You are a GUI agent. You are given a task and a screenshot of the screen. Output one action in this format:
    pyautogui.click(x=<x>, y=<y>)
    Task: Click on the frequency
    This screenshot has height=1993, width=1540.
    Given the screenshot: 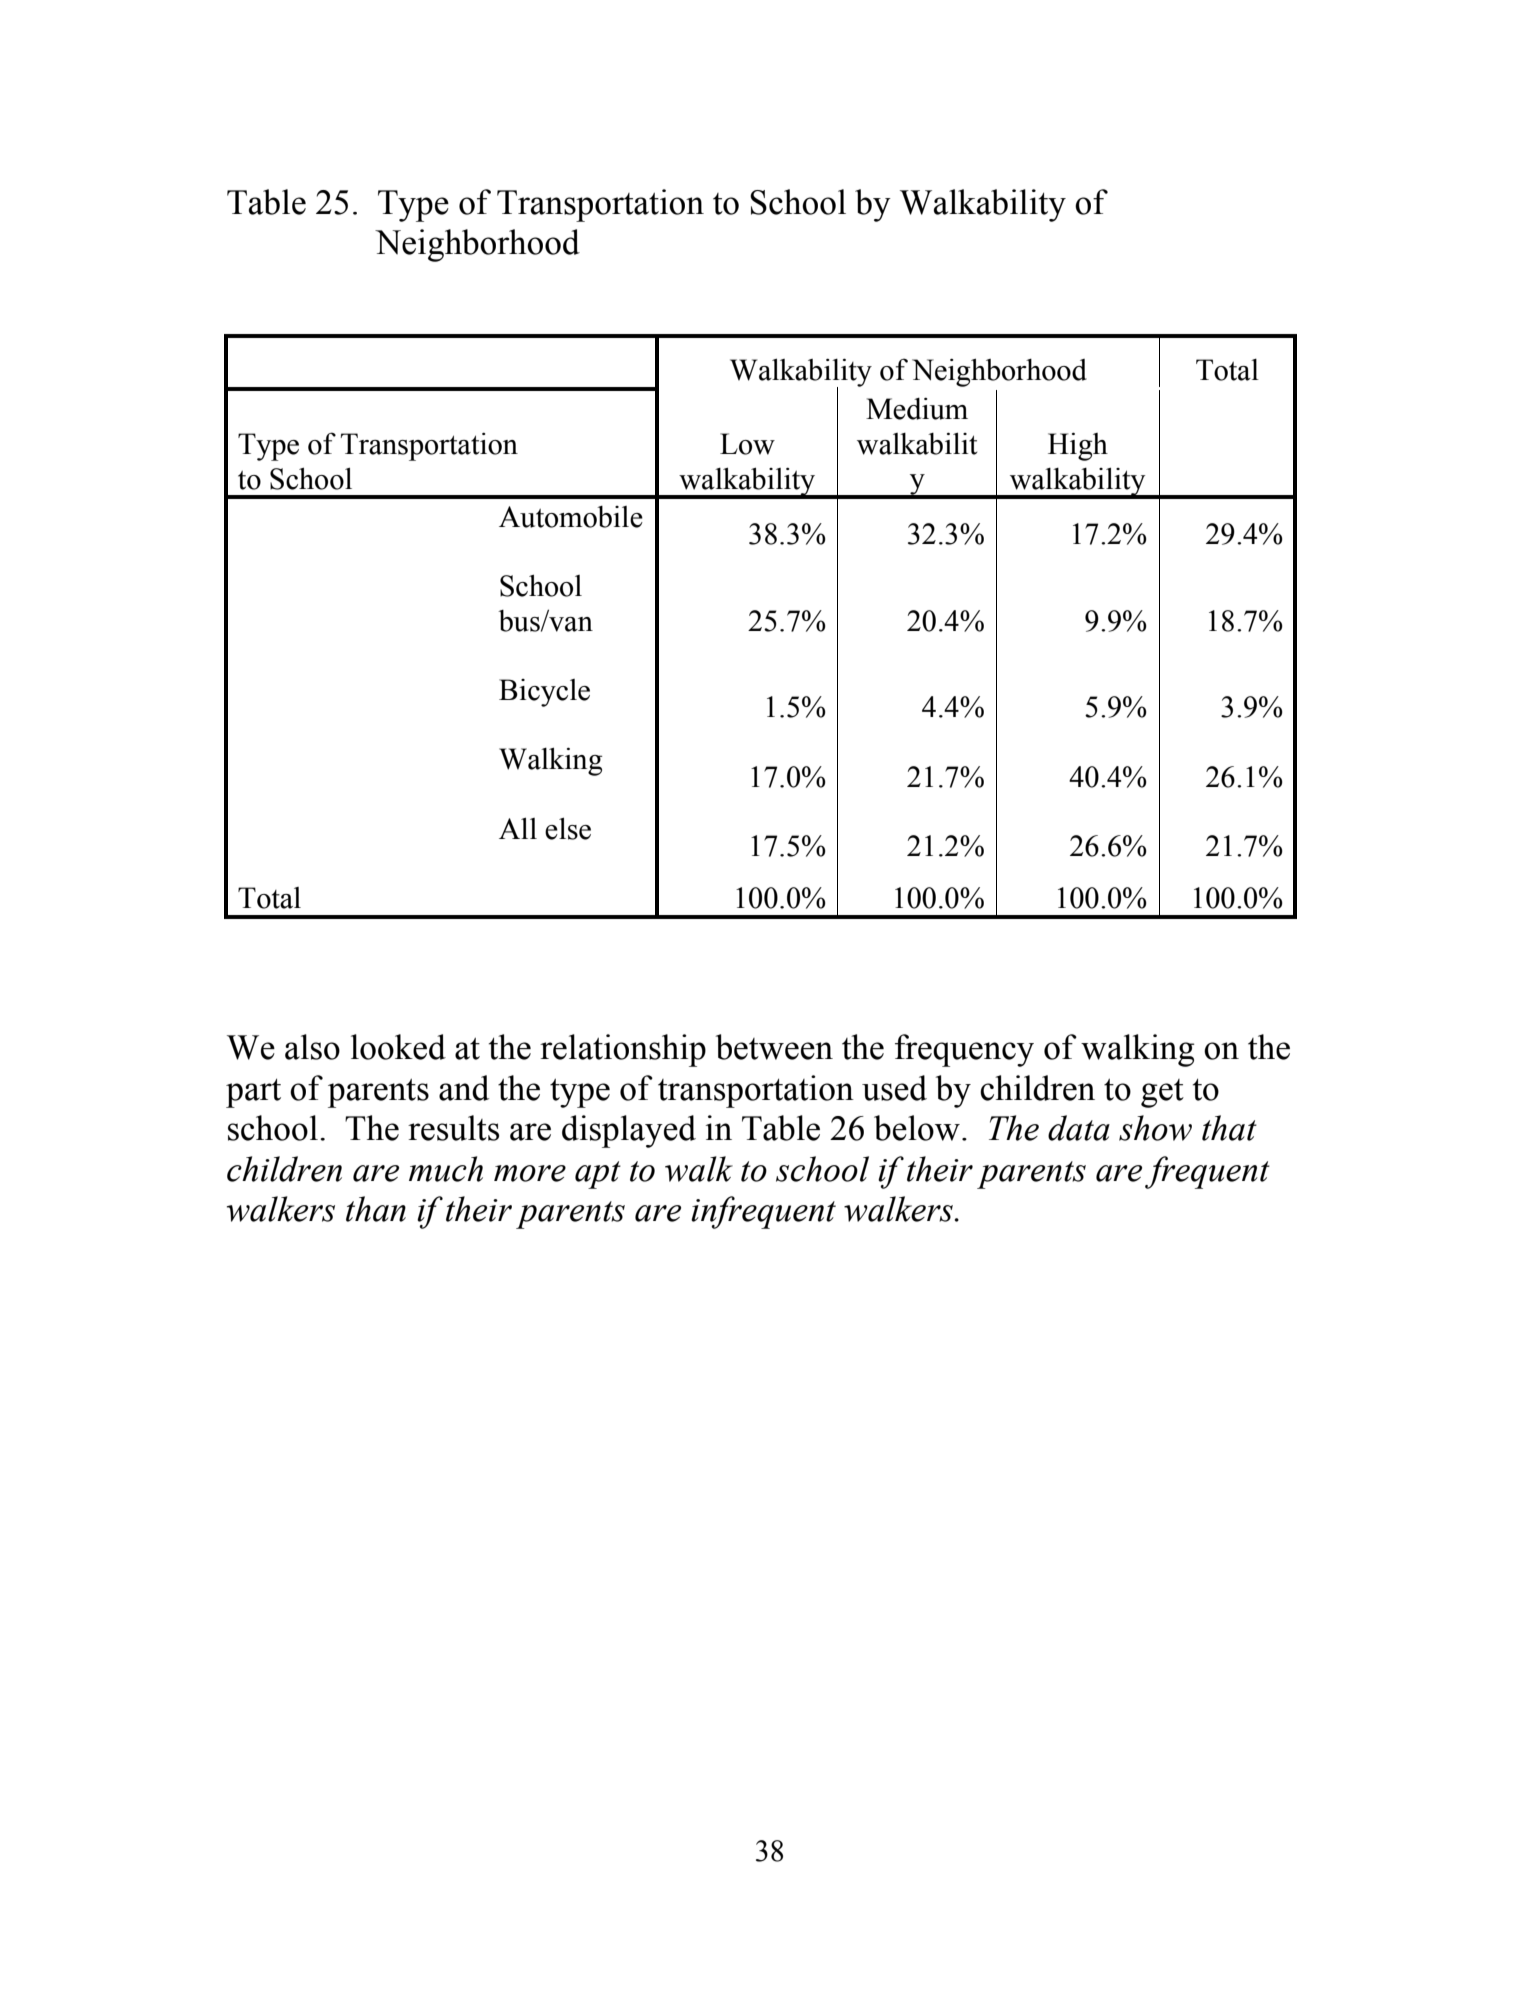 What is the action you would take?
    pyautogui.click(x=964, y=1050)
